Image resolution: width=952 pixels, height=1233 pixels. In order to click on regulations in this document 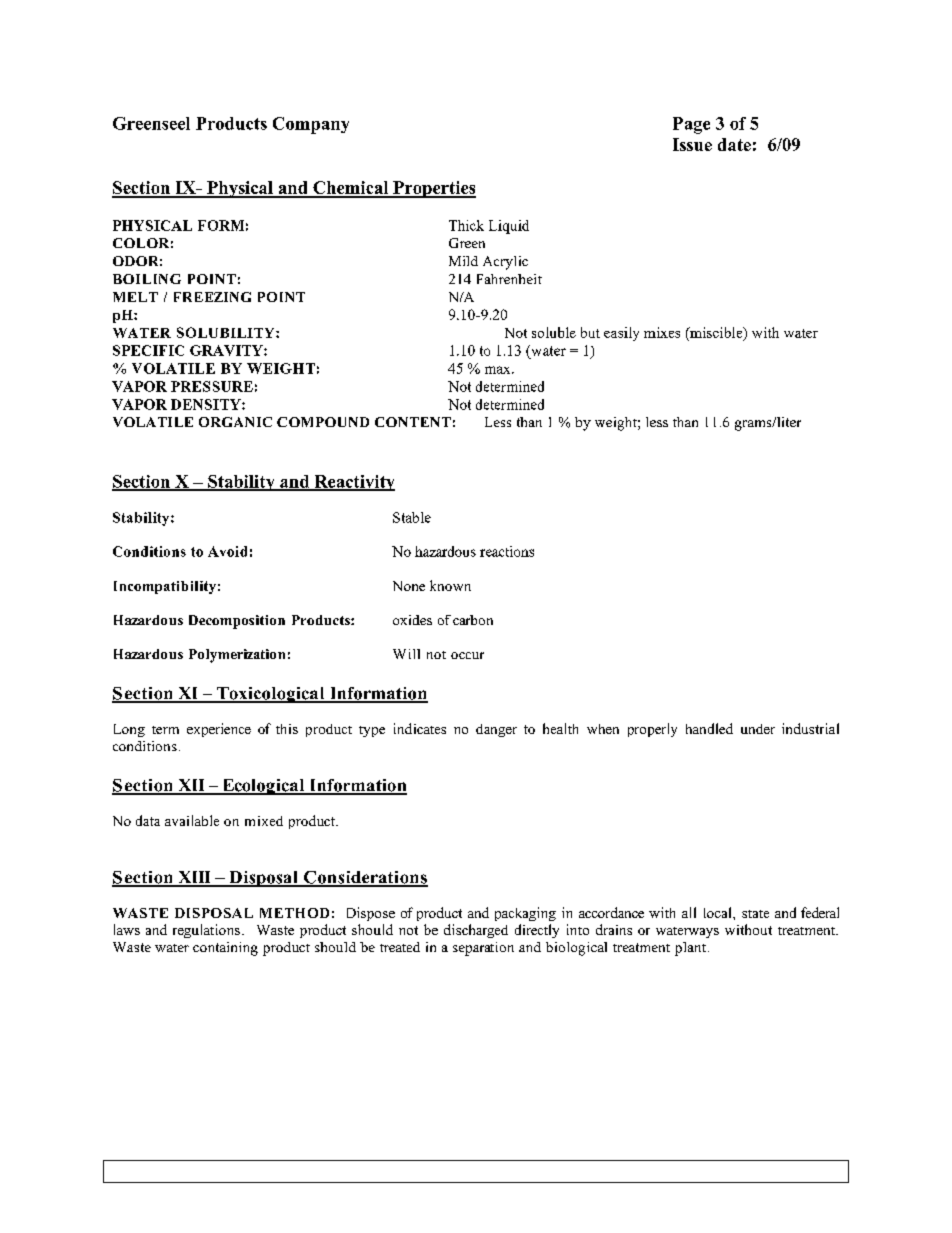, I will do `click(206, 931)`.
